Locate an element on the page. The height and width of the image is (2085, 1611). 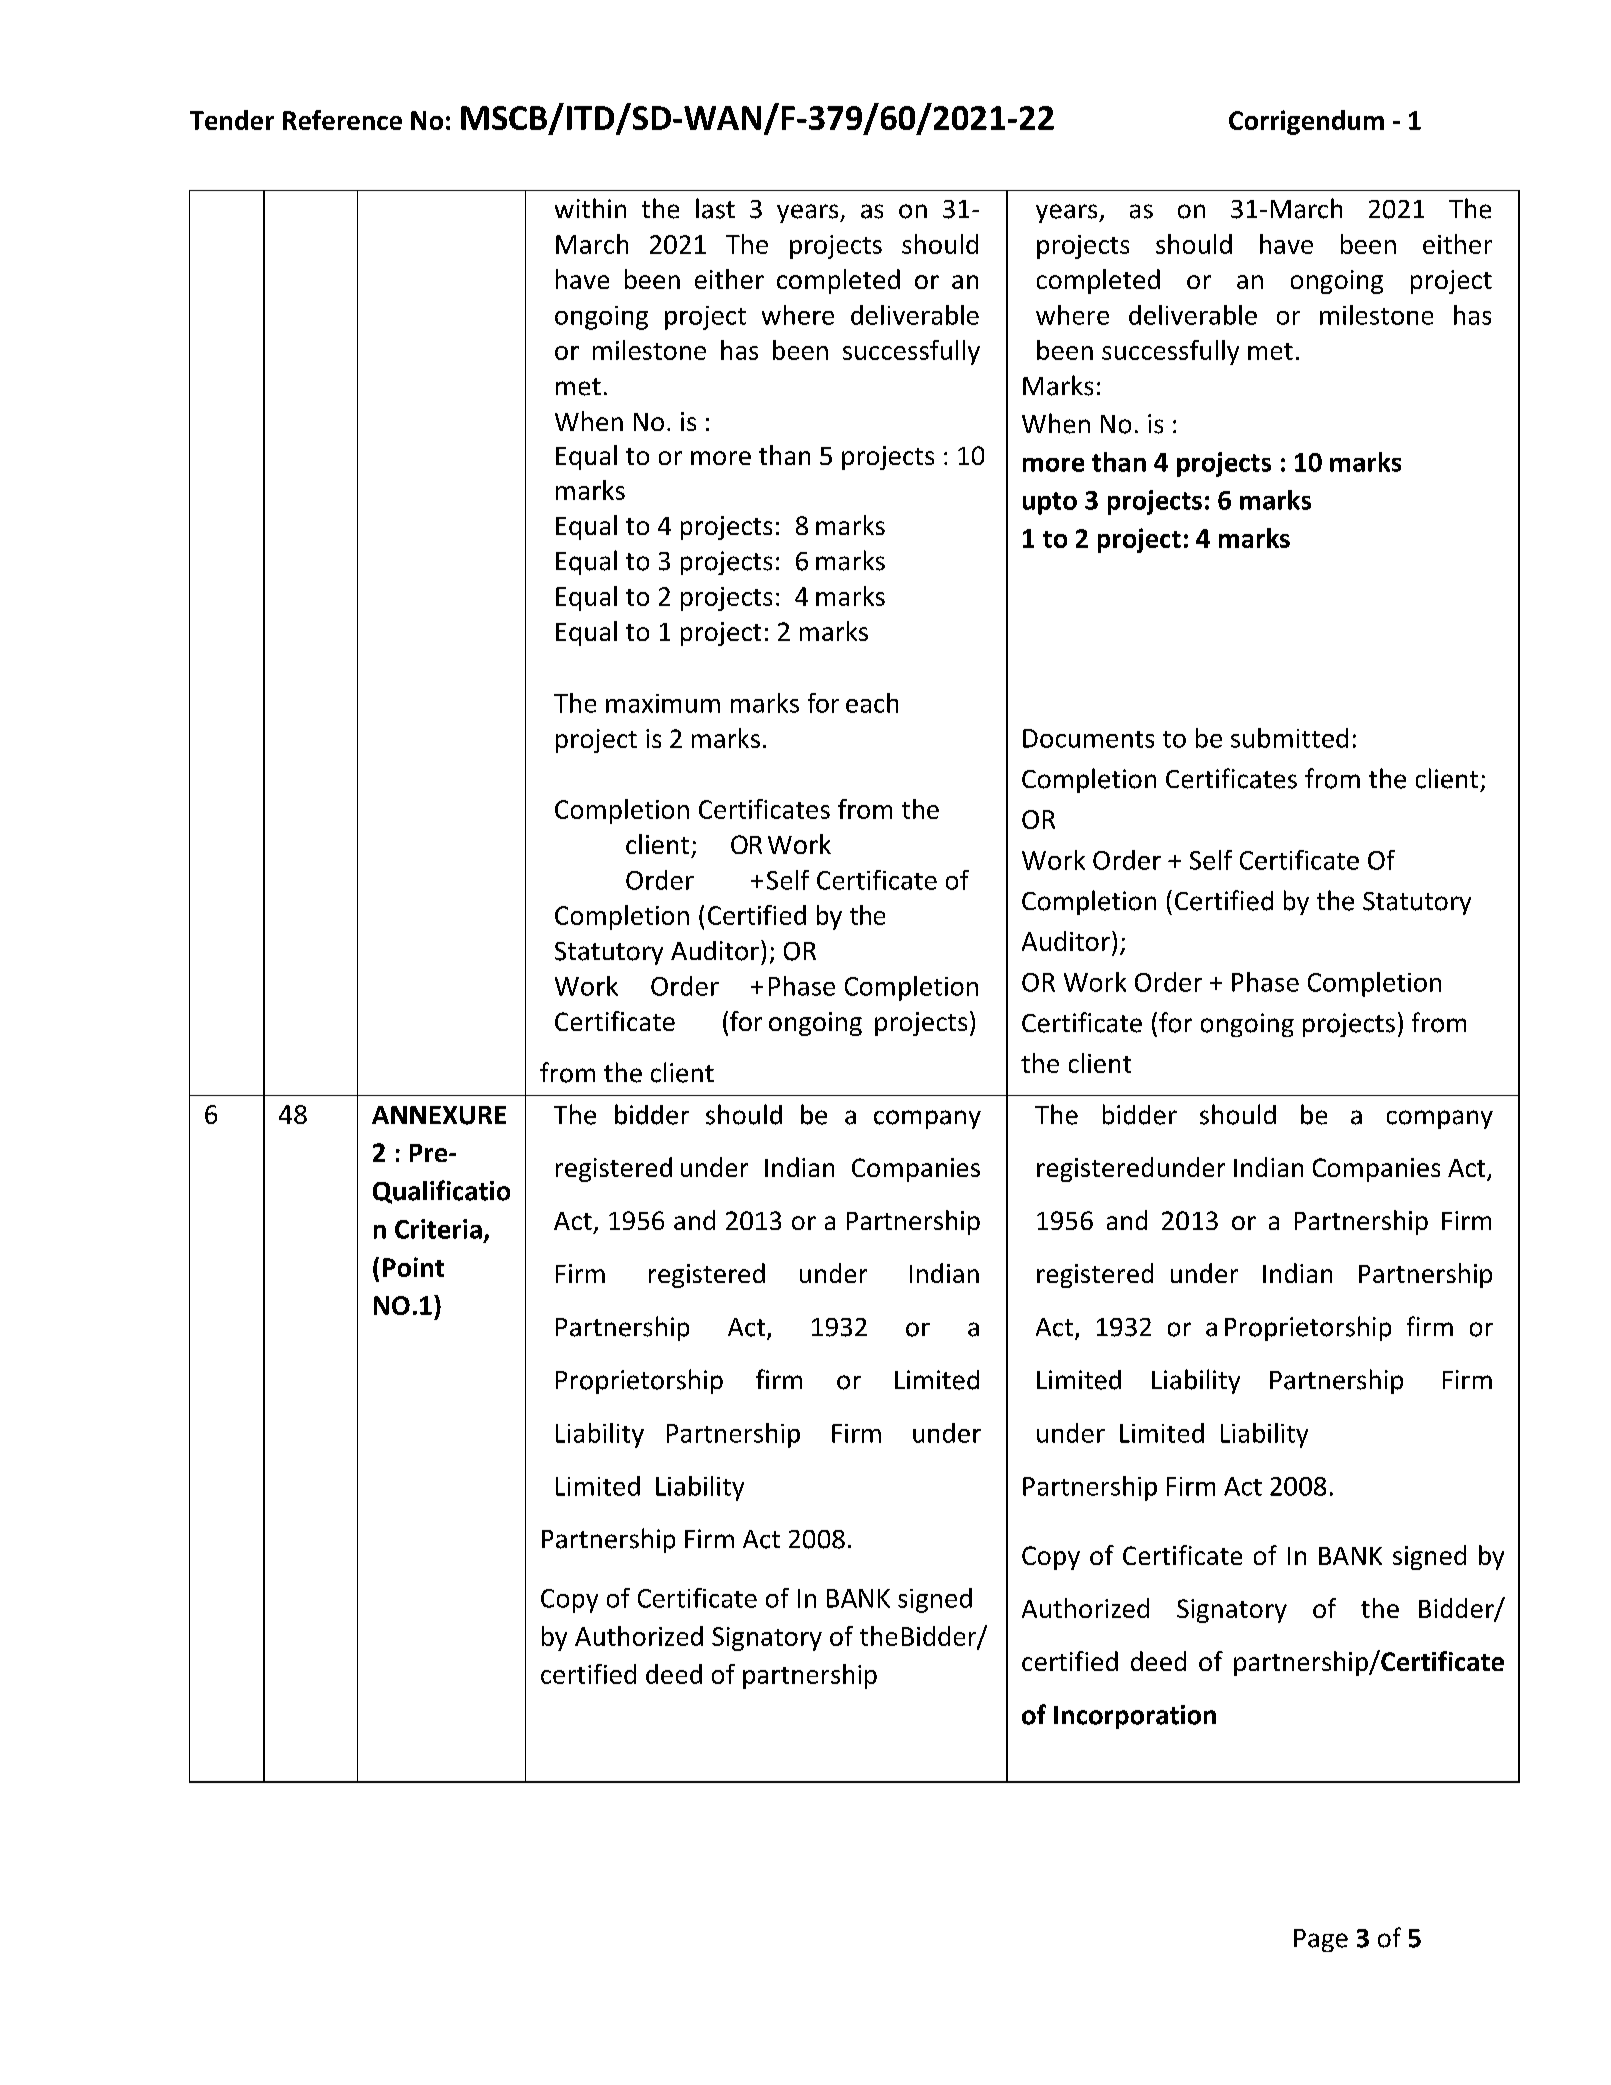
each is located at coordinates (872, 703).
